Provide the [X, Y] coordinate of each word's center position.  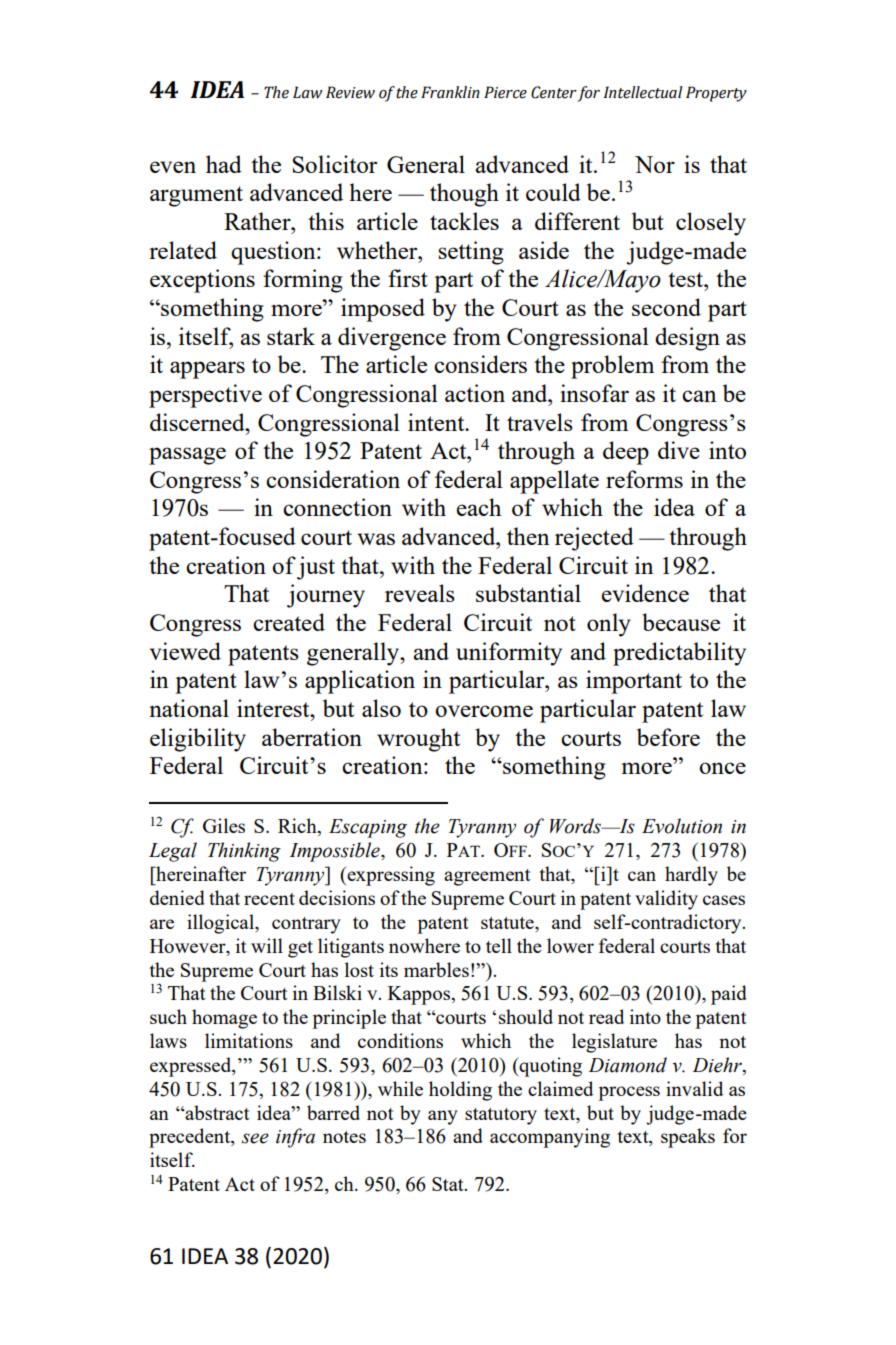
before [668, 737]
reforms [644, 479]
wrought [418, 740]
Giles [224, 825]
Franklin [450, 92]
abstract [216, 1112]
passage [187, 456]
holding [460, 1091]
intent [437, 422]
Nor [655, 164]
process [629, 1093]
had [224, 164]
